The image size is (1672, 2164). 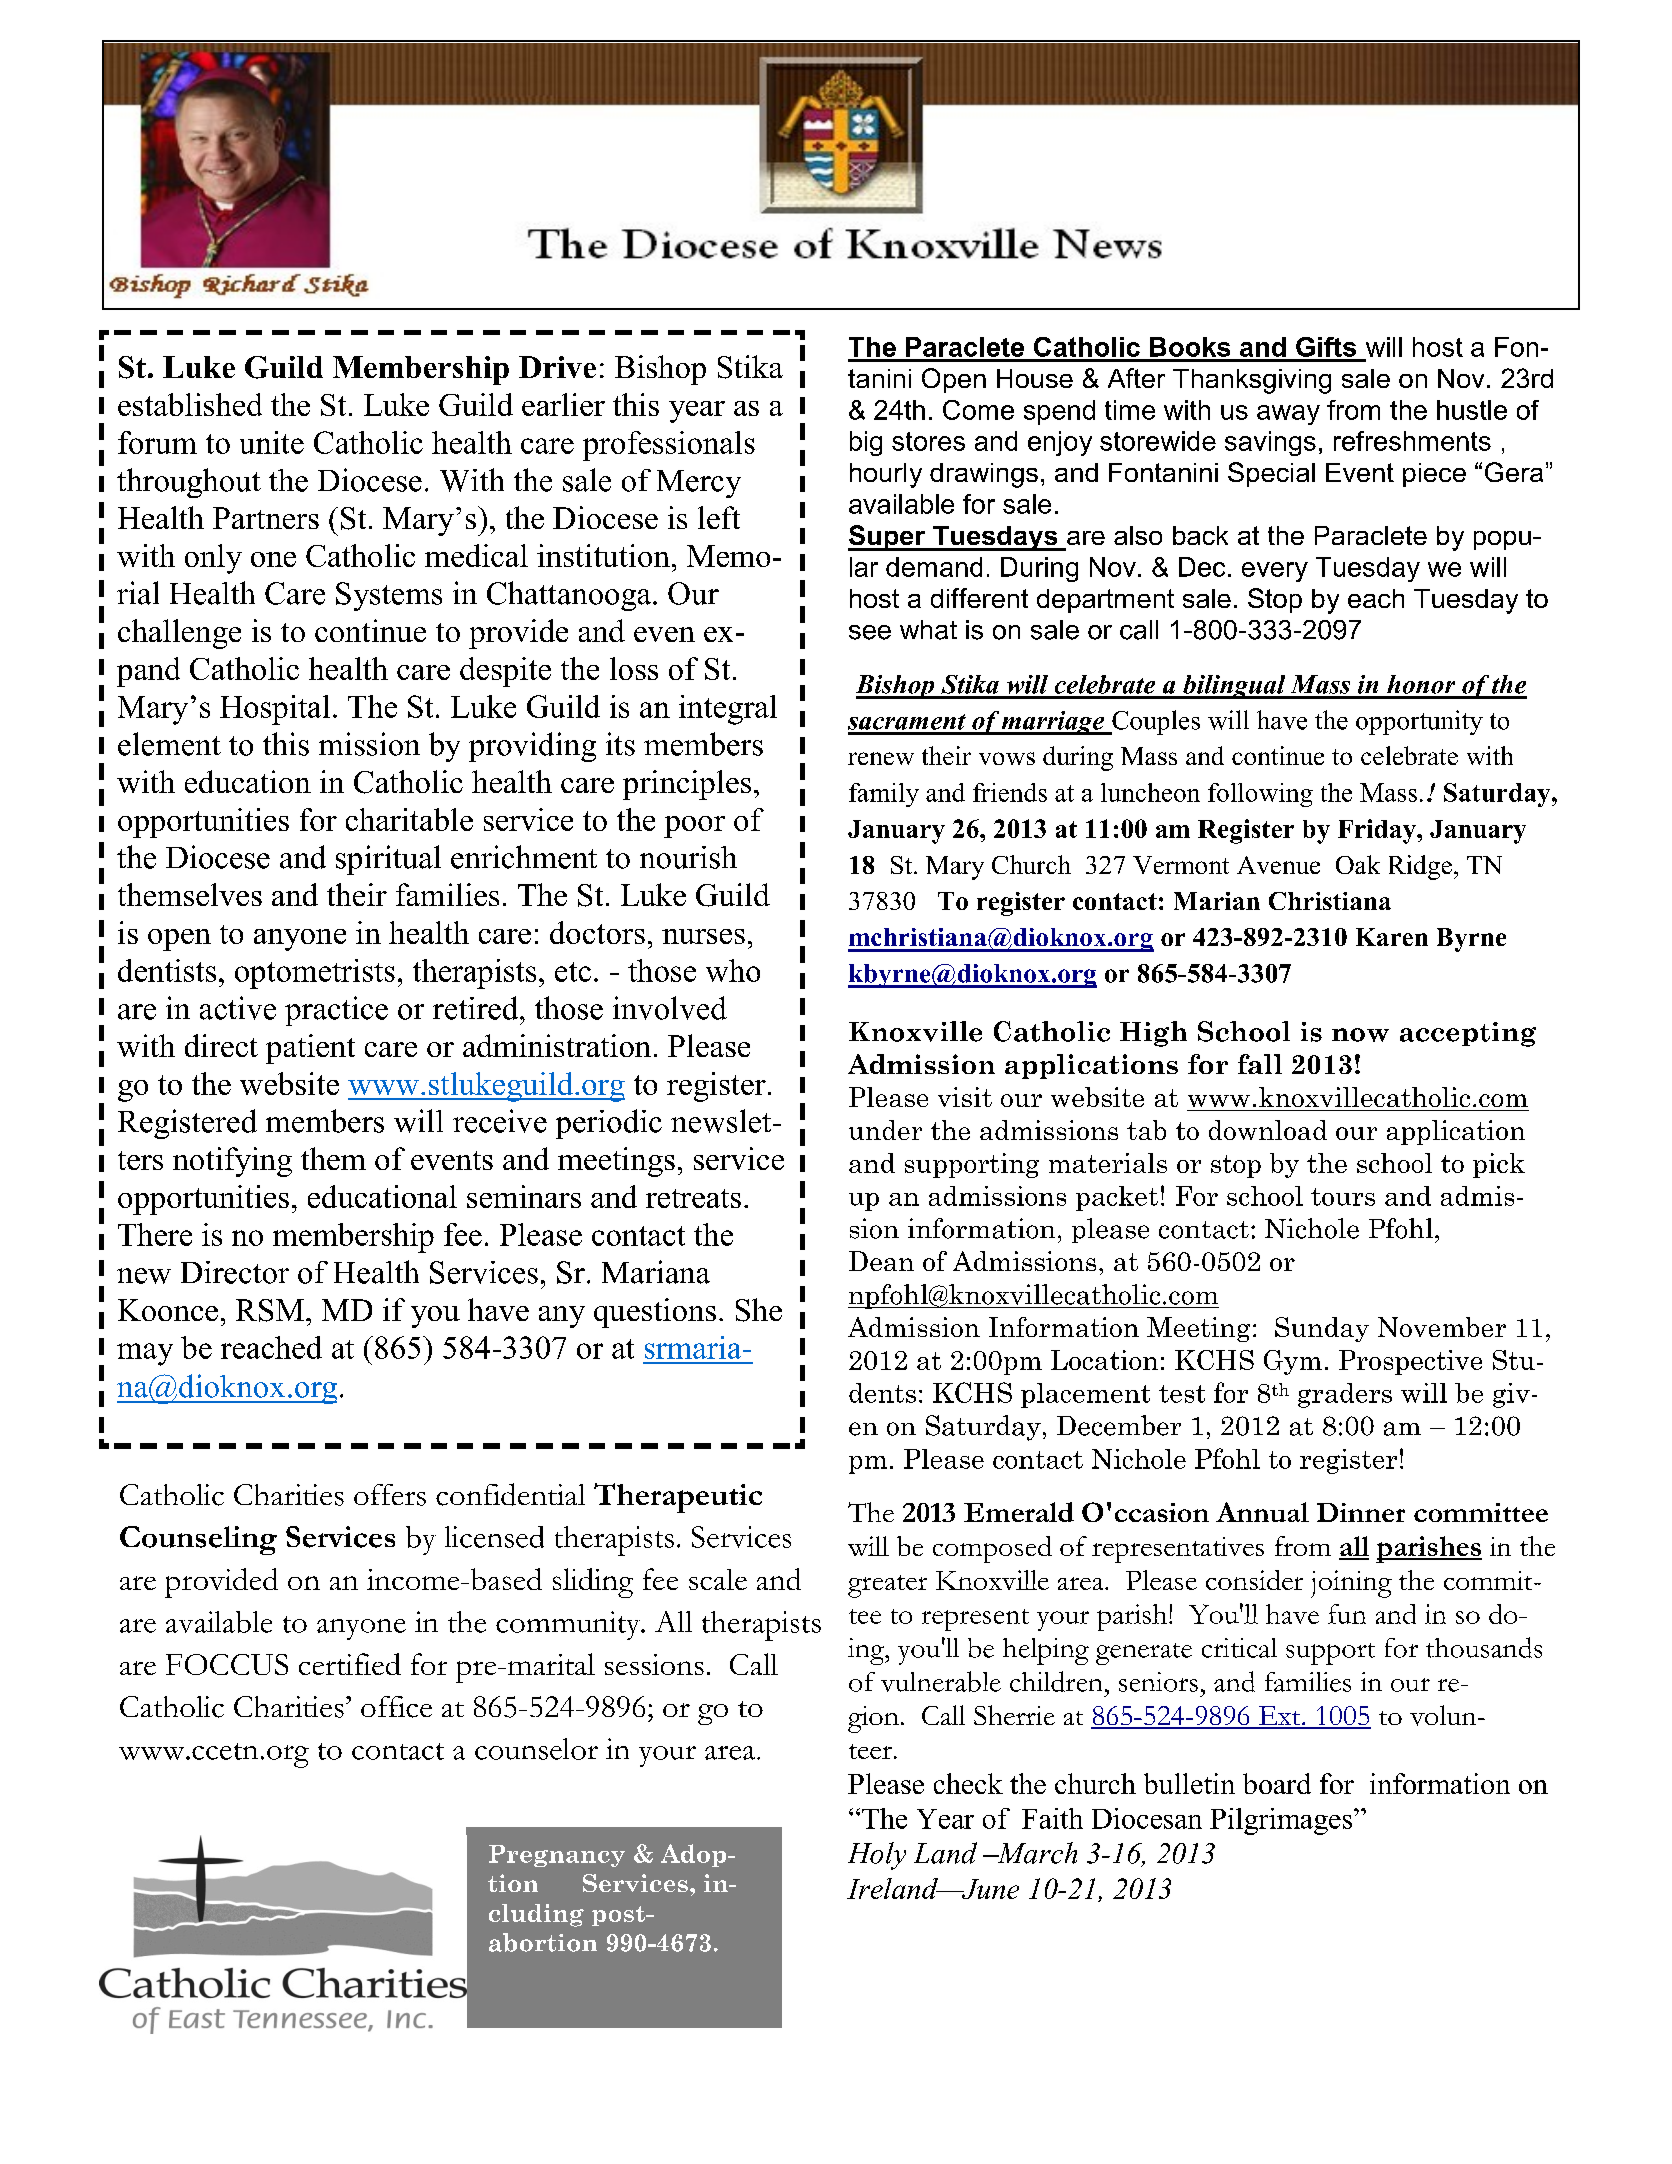 I want to click on Hospital, so click(x=275, y=710).
